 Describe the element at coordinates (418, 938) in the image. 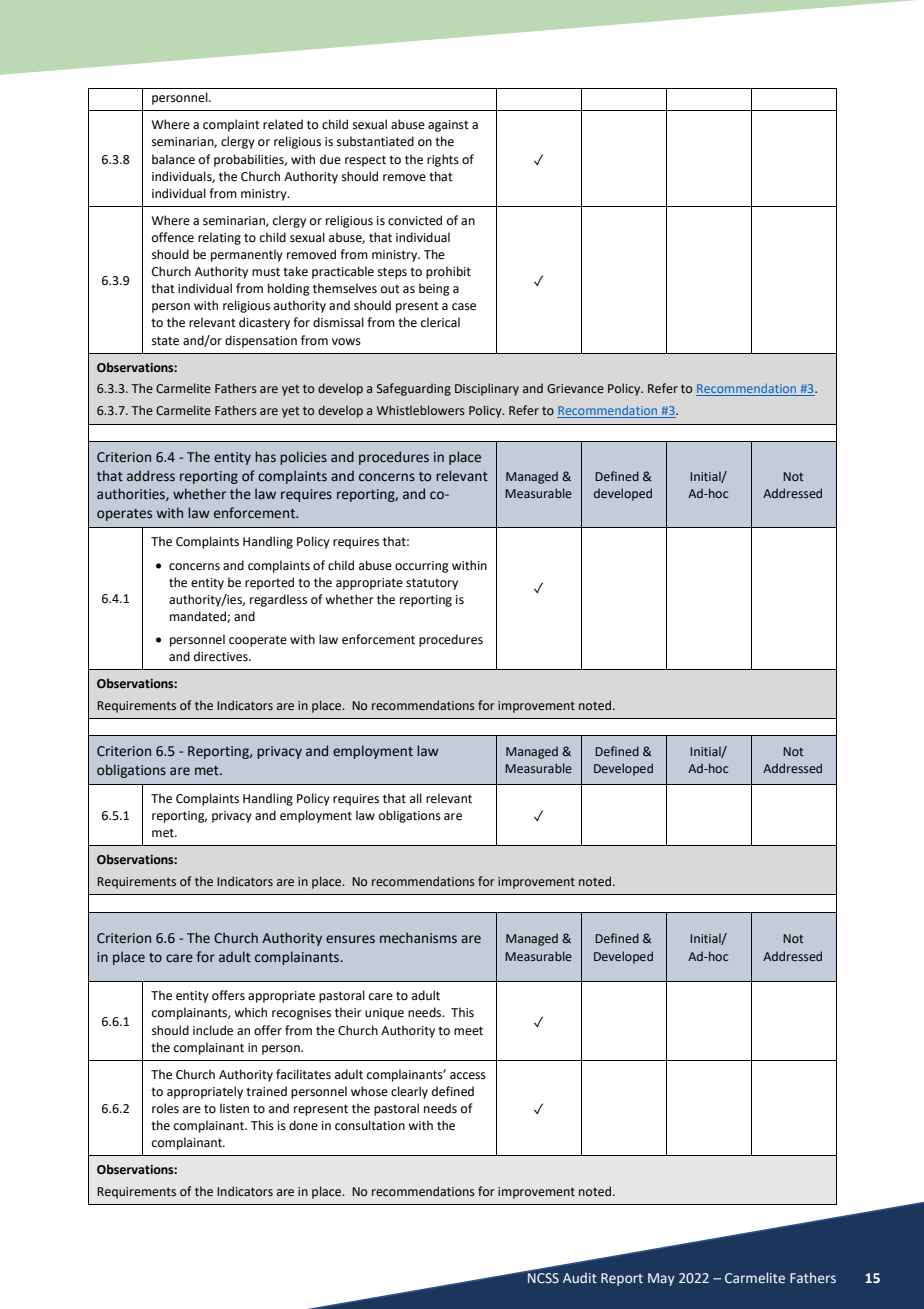

I see `mechanisms` at that location.
